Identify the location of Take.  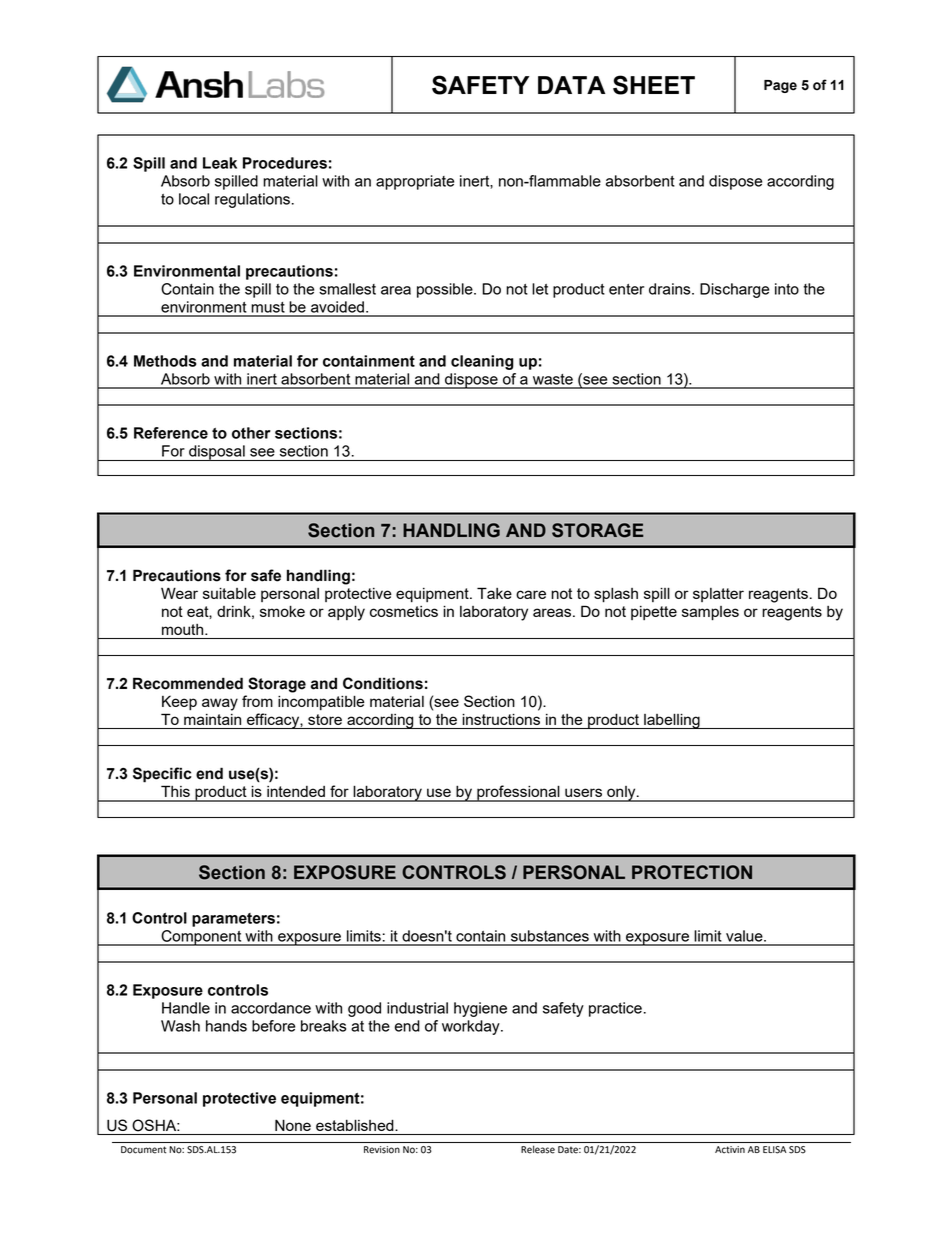
(494, 593).
